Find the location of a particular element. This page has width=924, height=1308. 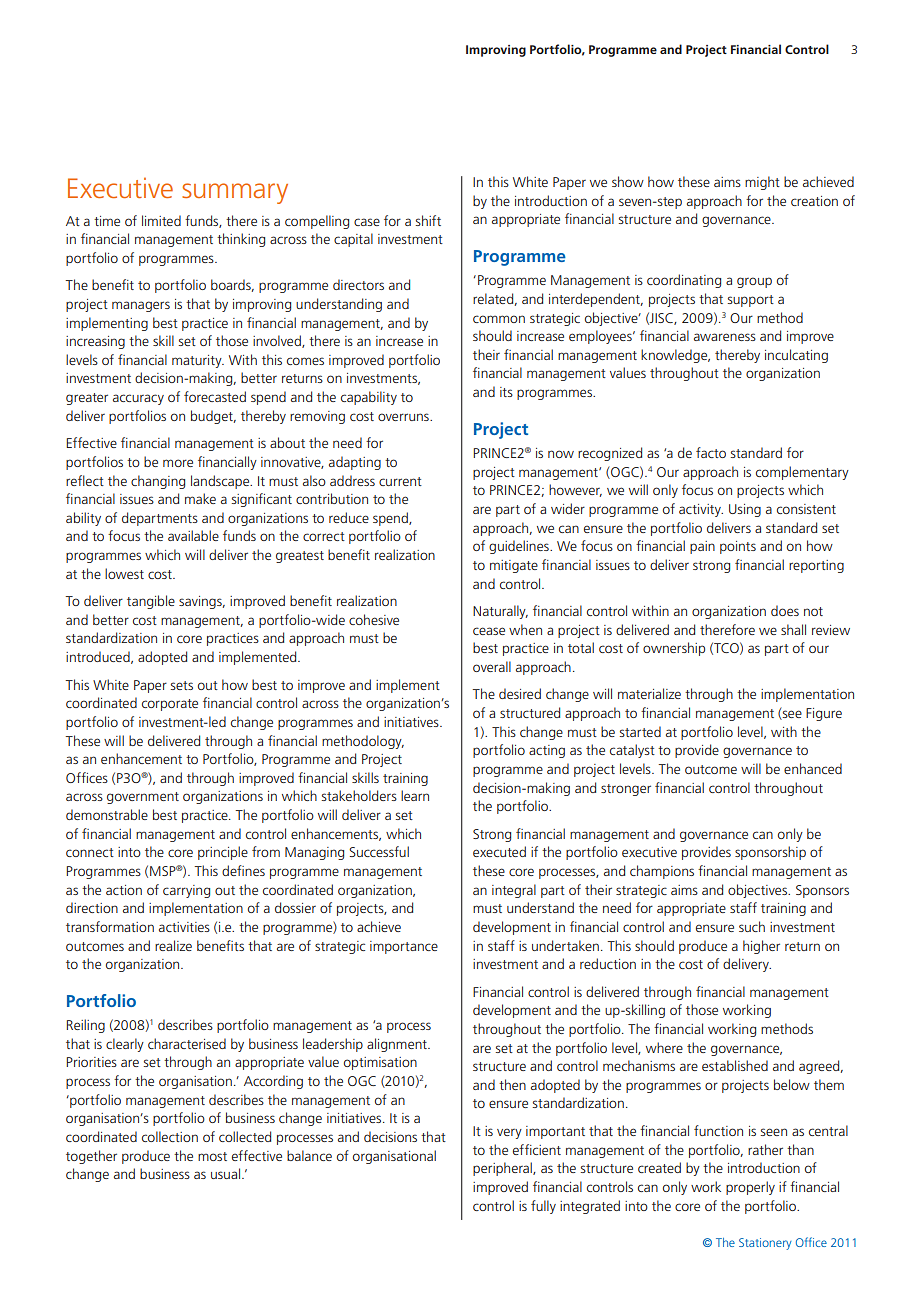

Figure is located at coordinates (824, 714).
